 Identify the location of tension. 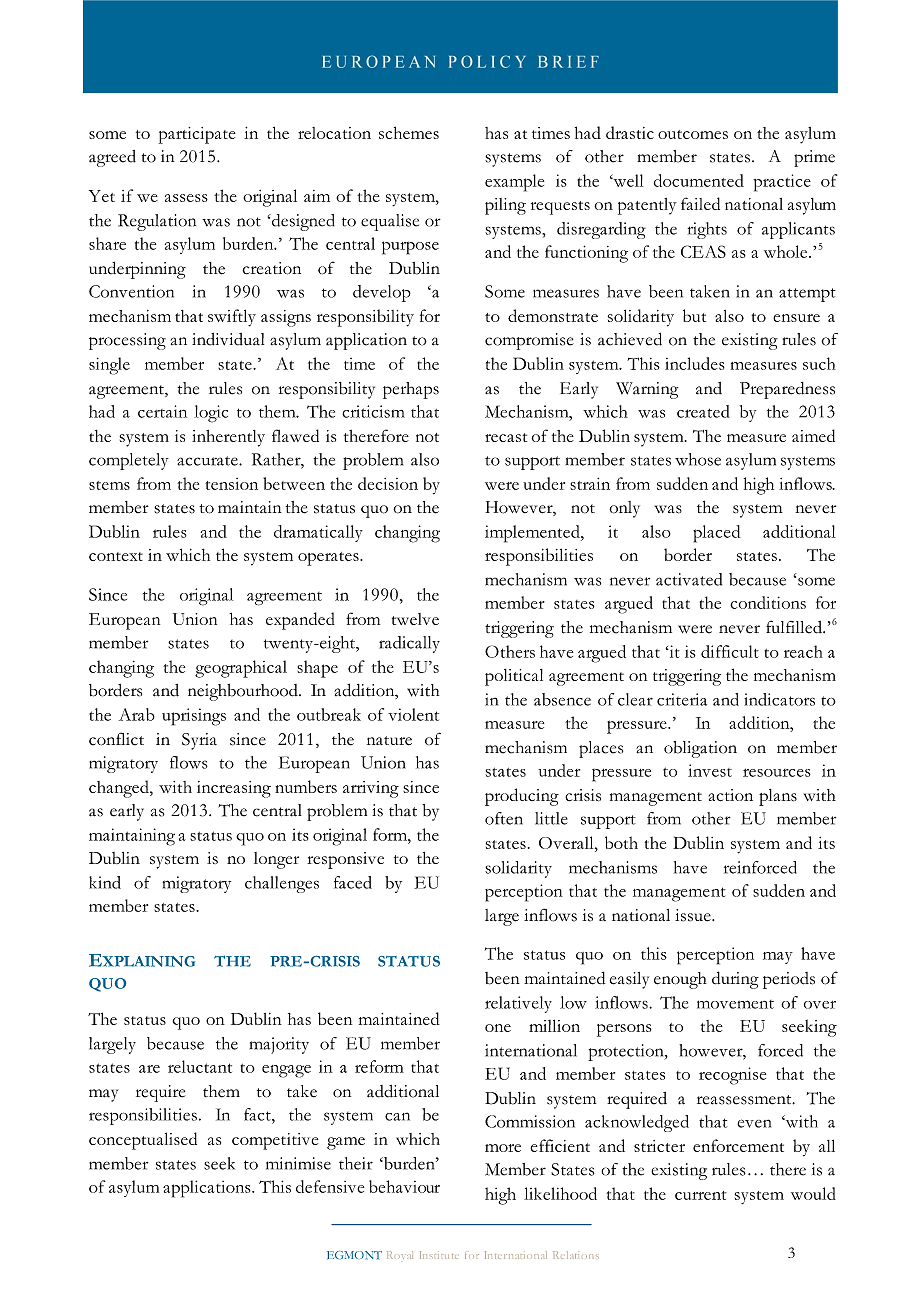
(231, 484).
